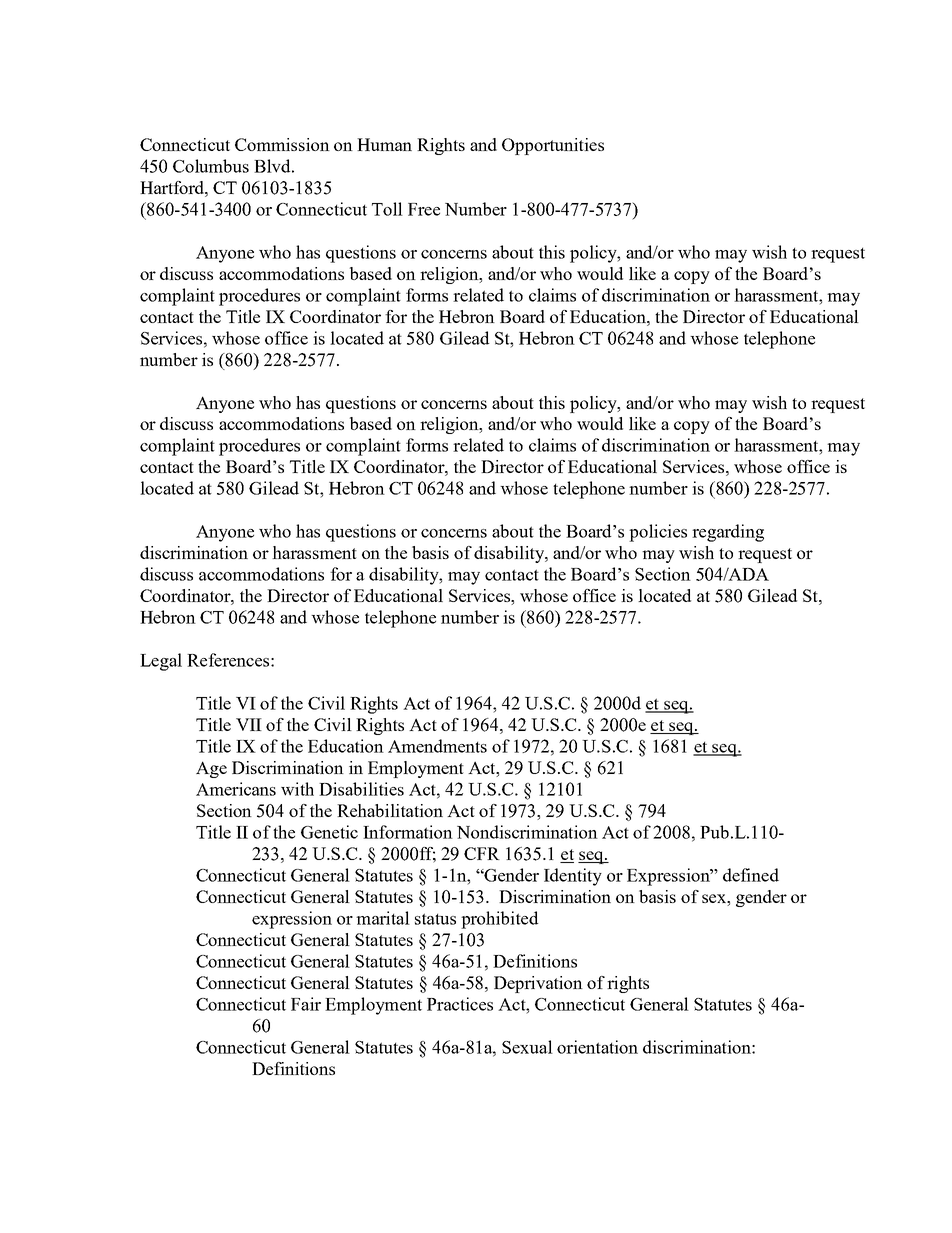 This screenshot has height=1233, width=952. What do you see at coordinates (211, 166) in the screenshot?
I see `Columbus` at bounding box center [211, 166].
